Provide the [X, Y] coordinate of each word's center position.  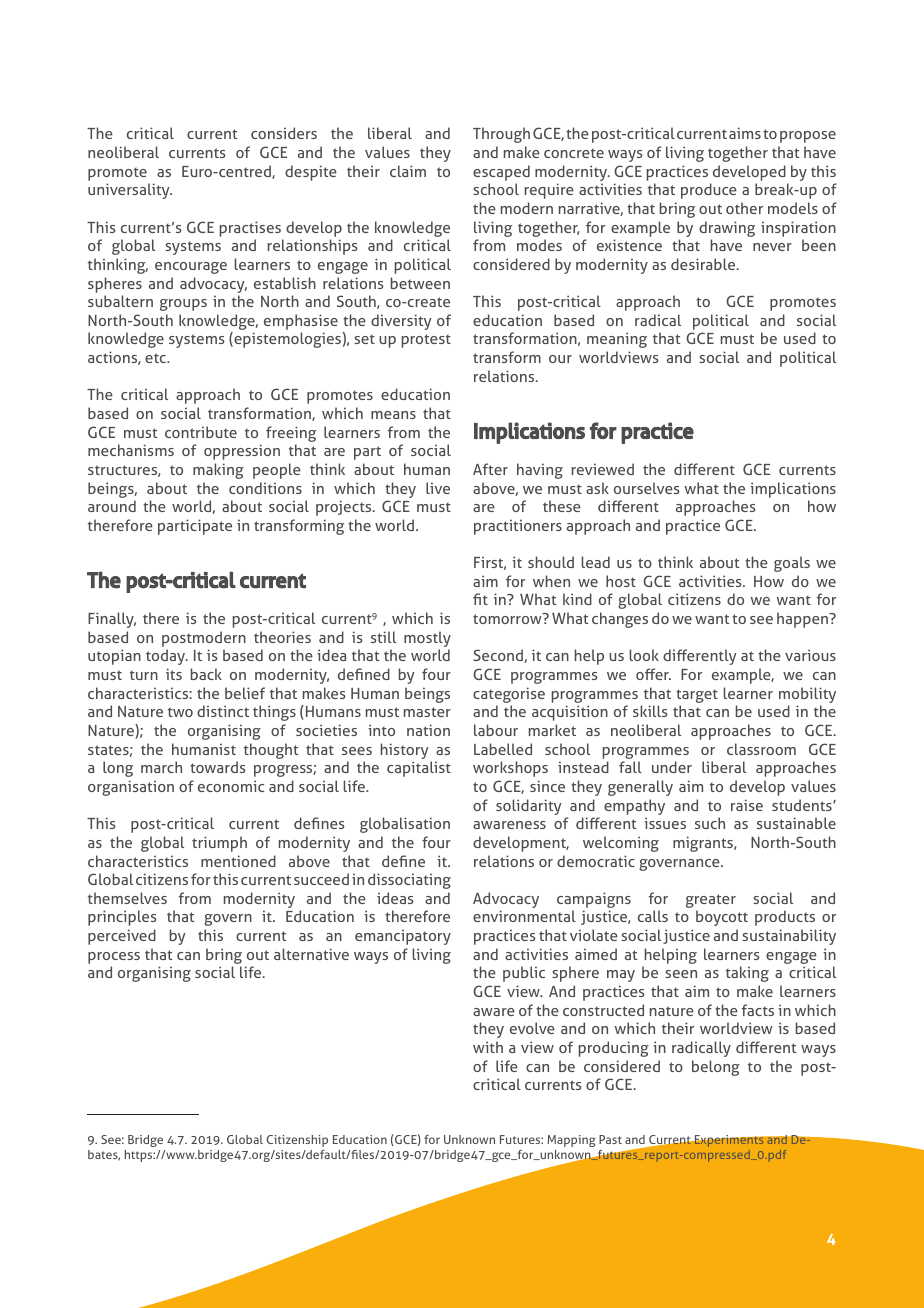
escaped [501, 173]
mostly [427, 640]
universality [130, 191]
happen [804, 620]
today [167, 657]
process [114, 958]
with [488, 1047]
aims [745, 133]
